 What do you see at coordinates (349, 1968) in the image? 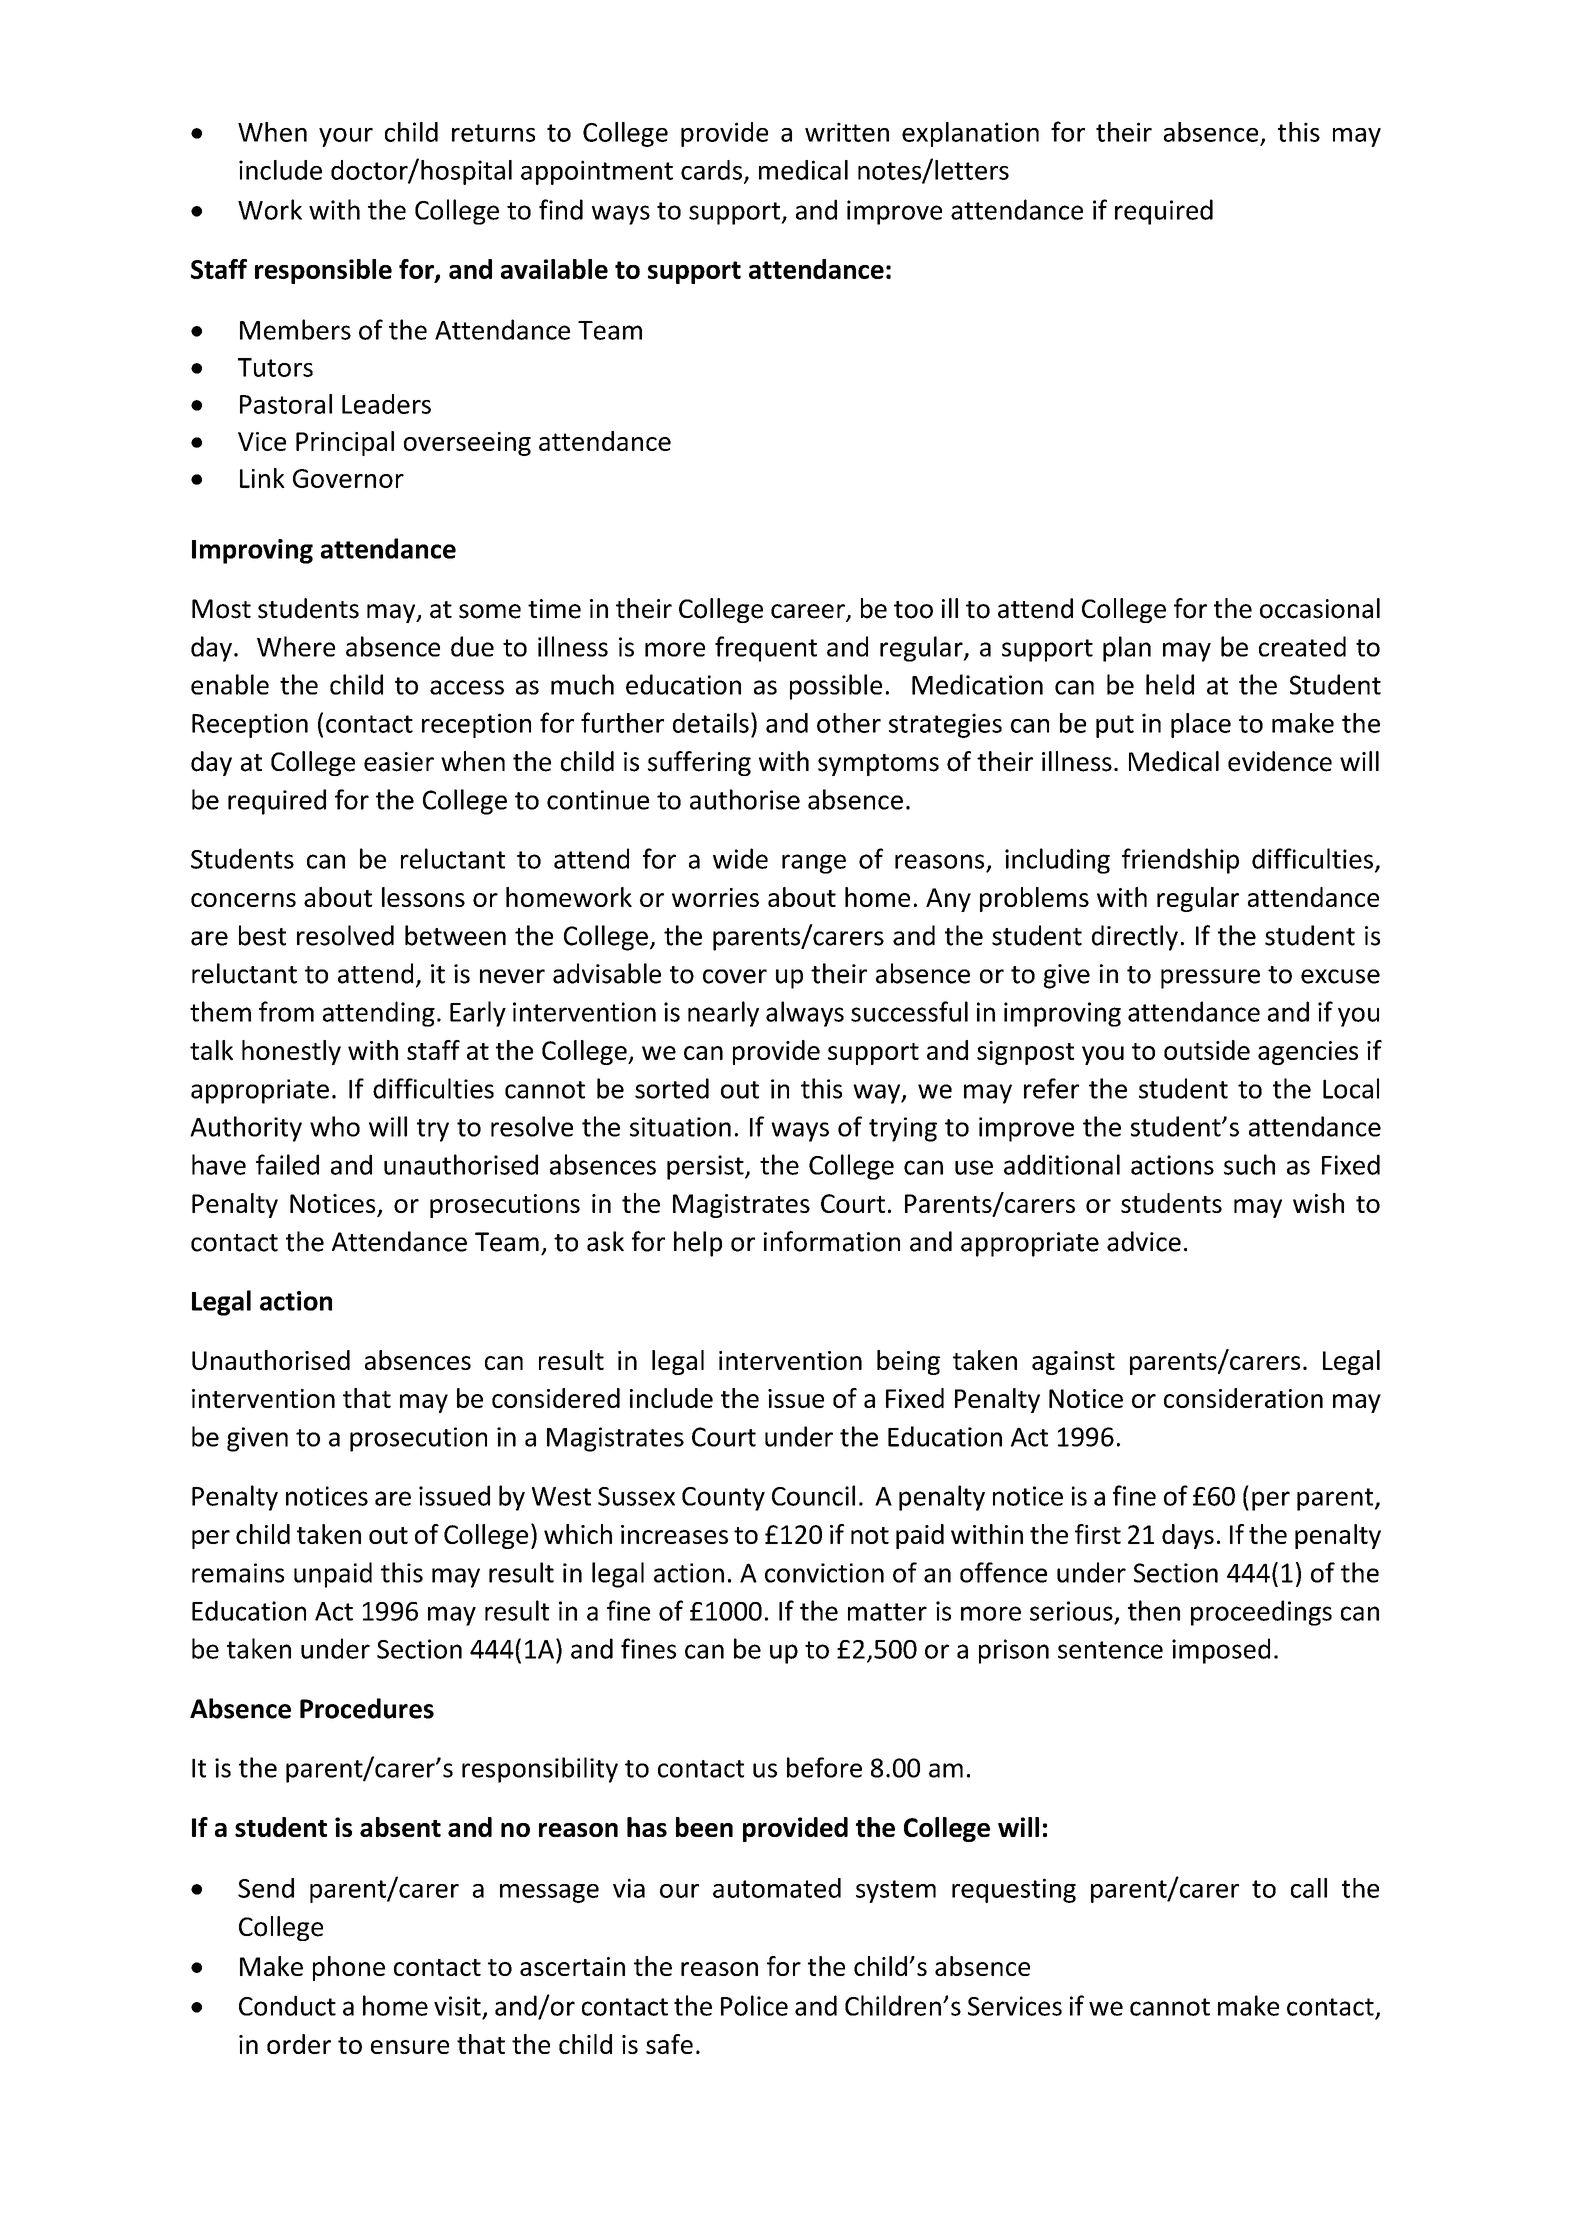
I see `phone` at bounding box center [349, 1968].
